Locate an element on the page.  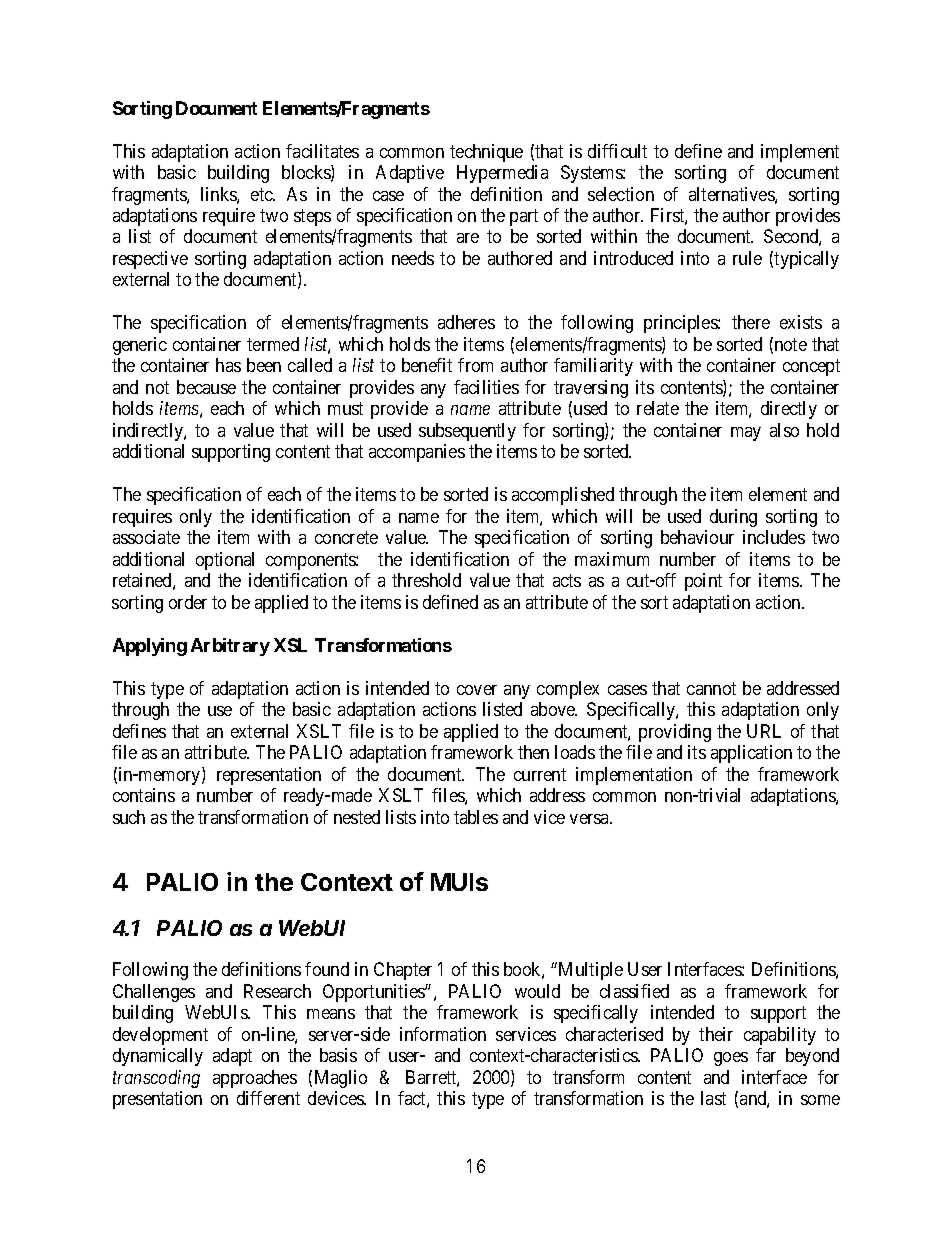
Hypermedia is located at coordinates (502, 174).
